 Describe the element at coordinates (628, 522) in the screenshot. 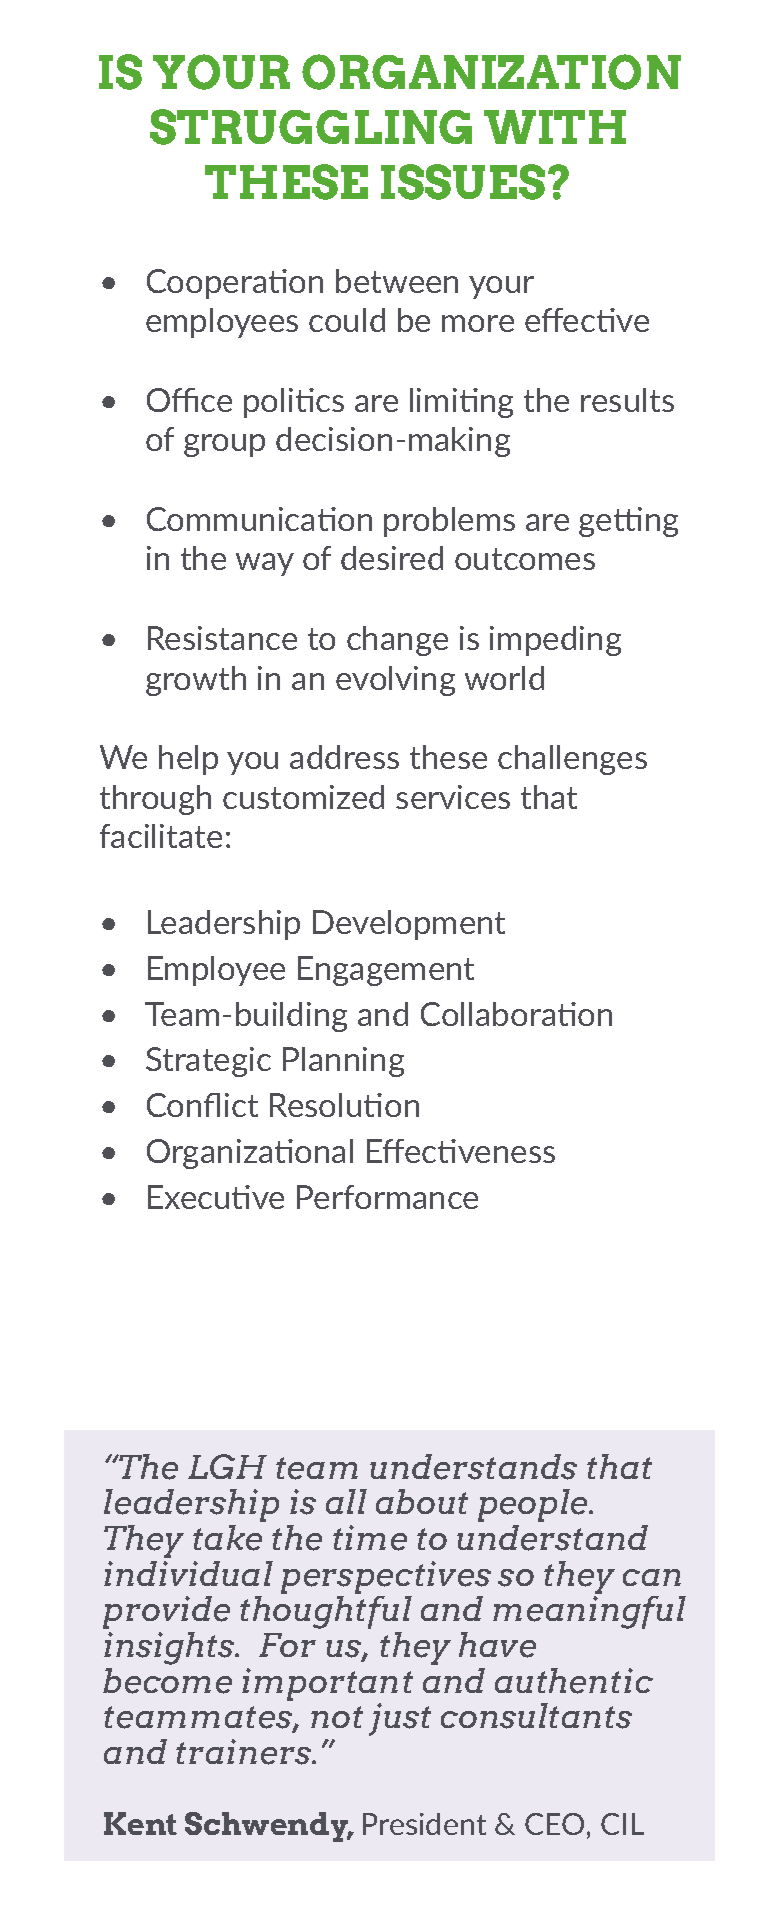

I see `getting` at that location.
